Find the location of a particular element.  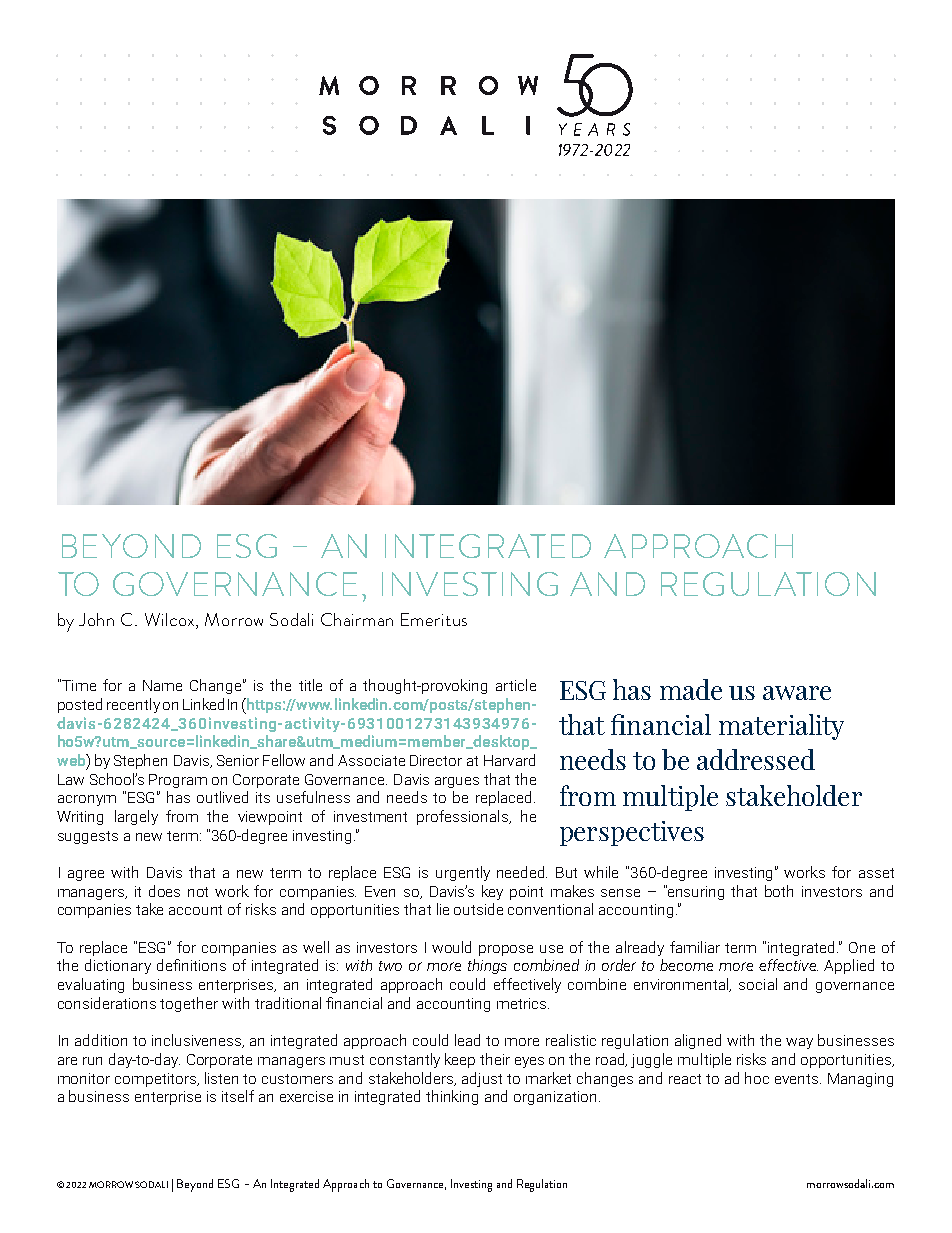

agree is located at coordinates (86, 875).
